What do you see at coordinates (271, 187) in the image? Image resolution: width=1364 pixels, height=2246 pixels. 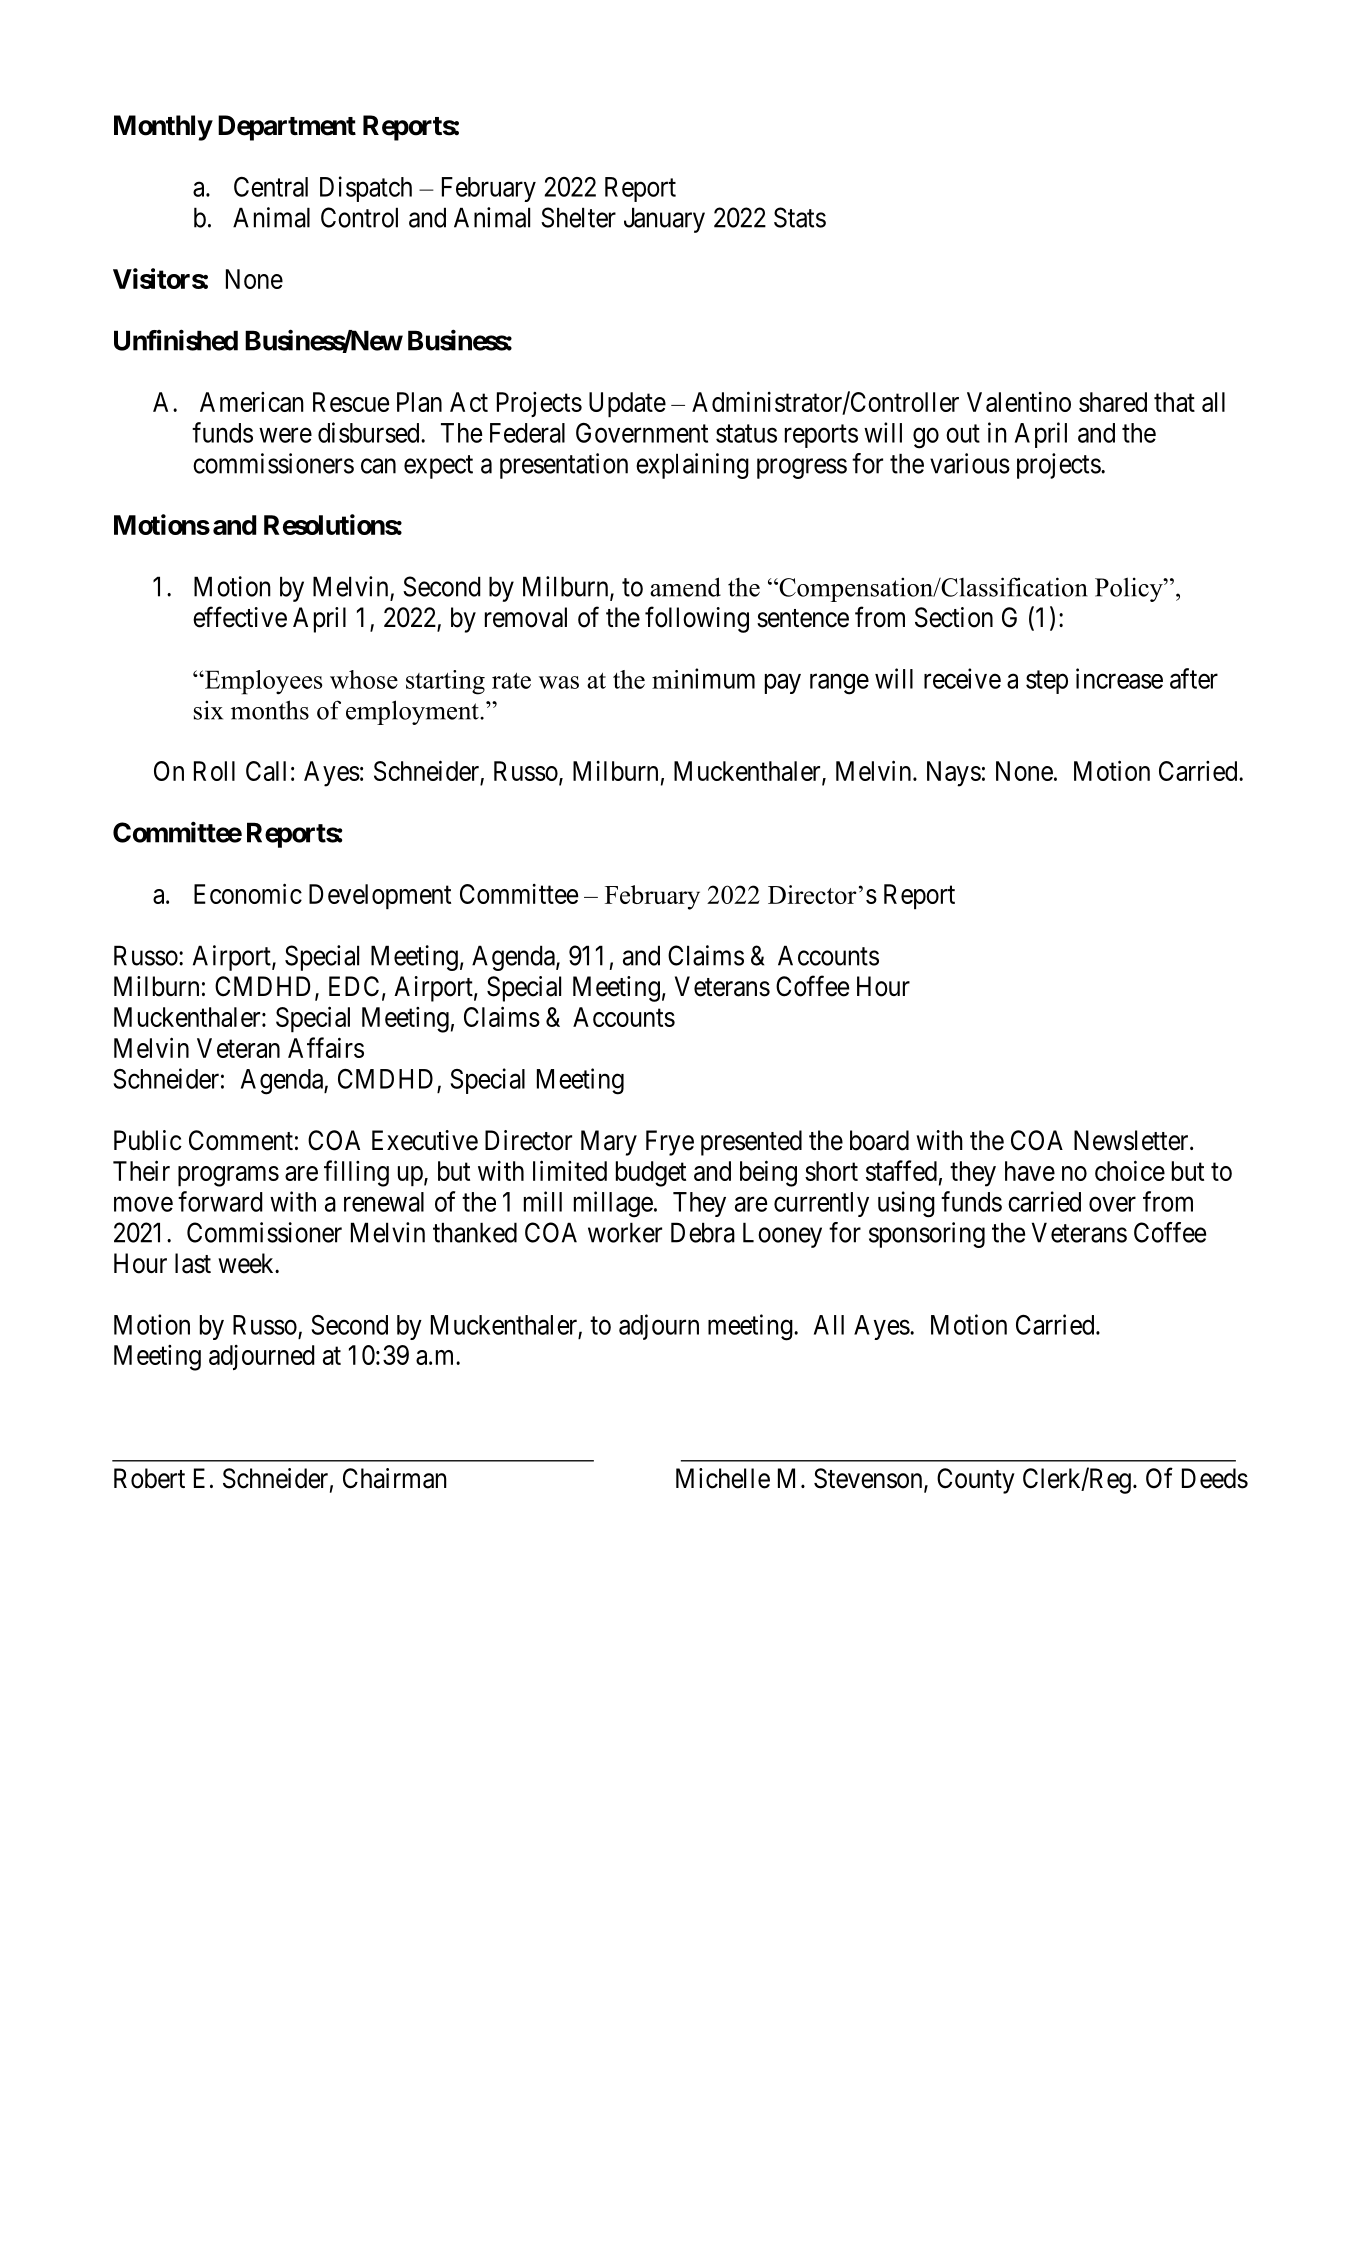 I see `Central` at bounding box center [271, 187].
